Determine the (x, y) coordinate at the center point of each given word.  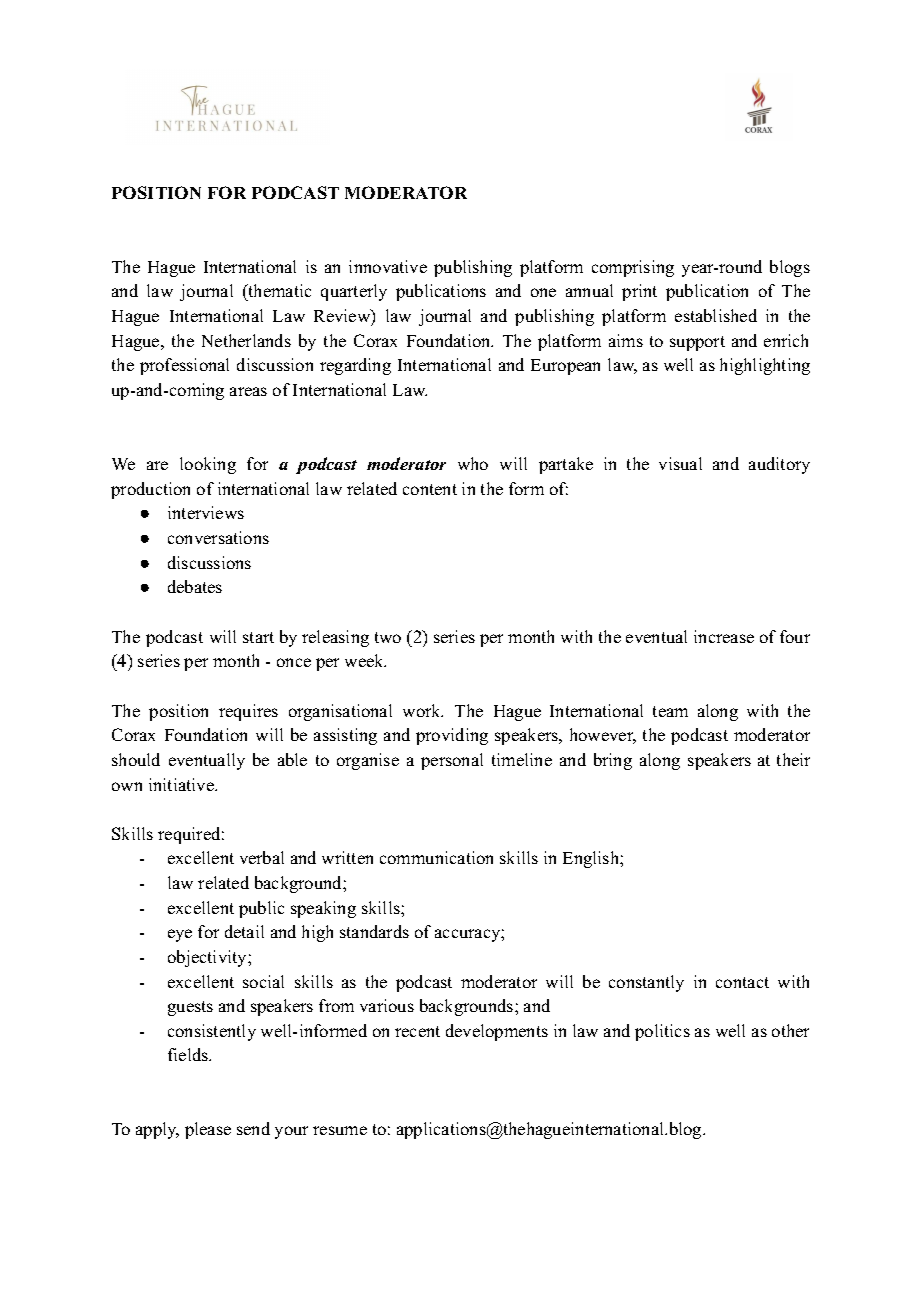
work (423, 710)
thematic (278, 292)
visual (680, 463)
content (430, 489)
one (543, 292)
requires (248, 712)
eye (180, 935)
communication (436, 857)
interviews (206, 512)
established (716, 315)
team (670, 711)
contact (742, 982)
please (208, 1130)
